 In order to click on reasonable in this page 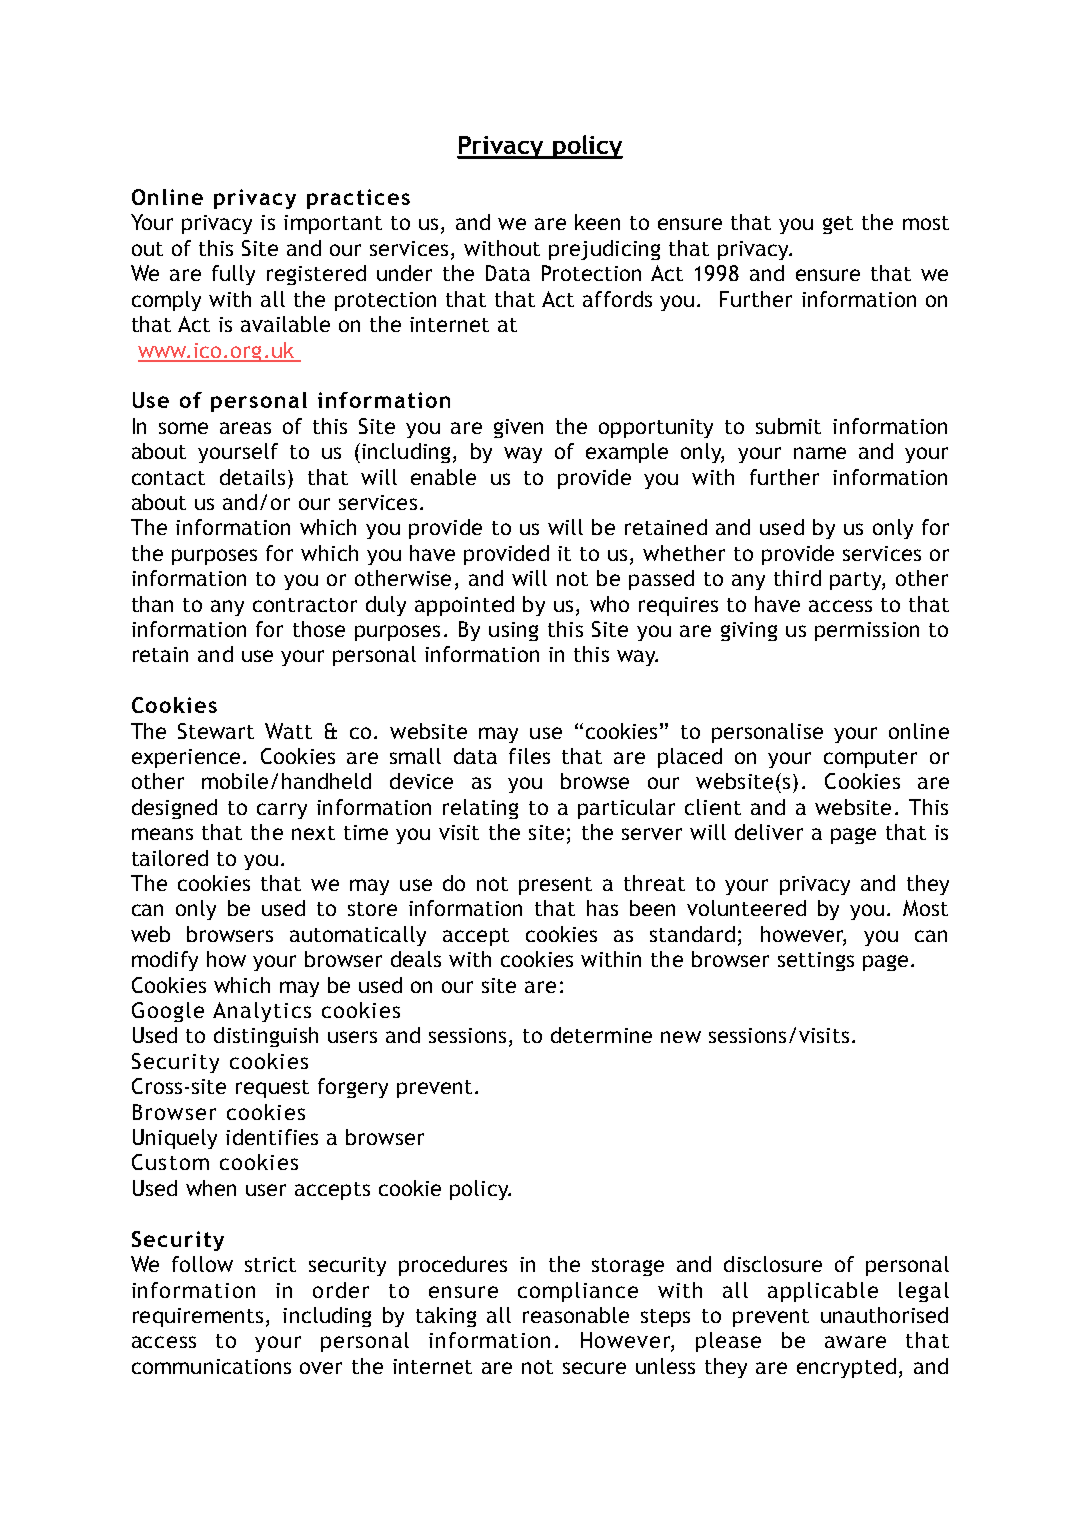, I will do `click(576, 1315)`.
